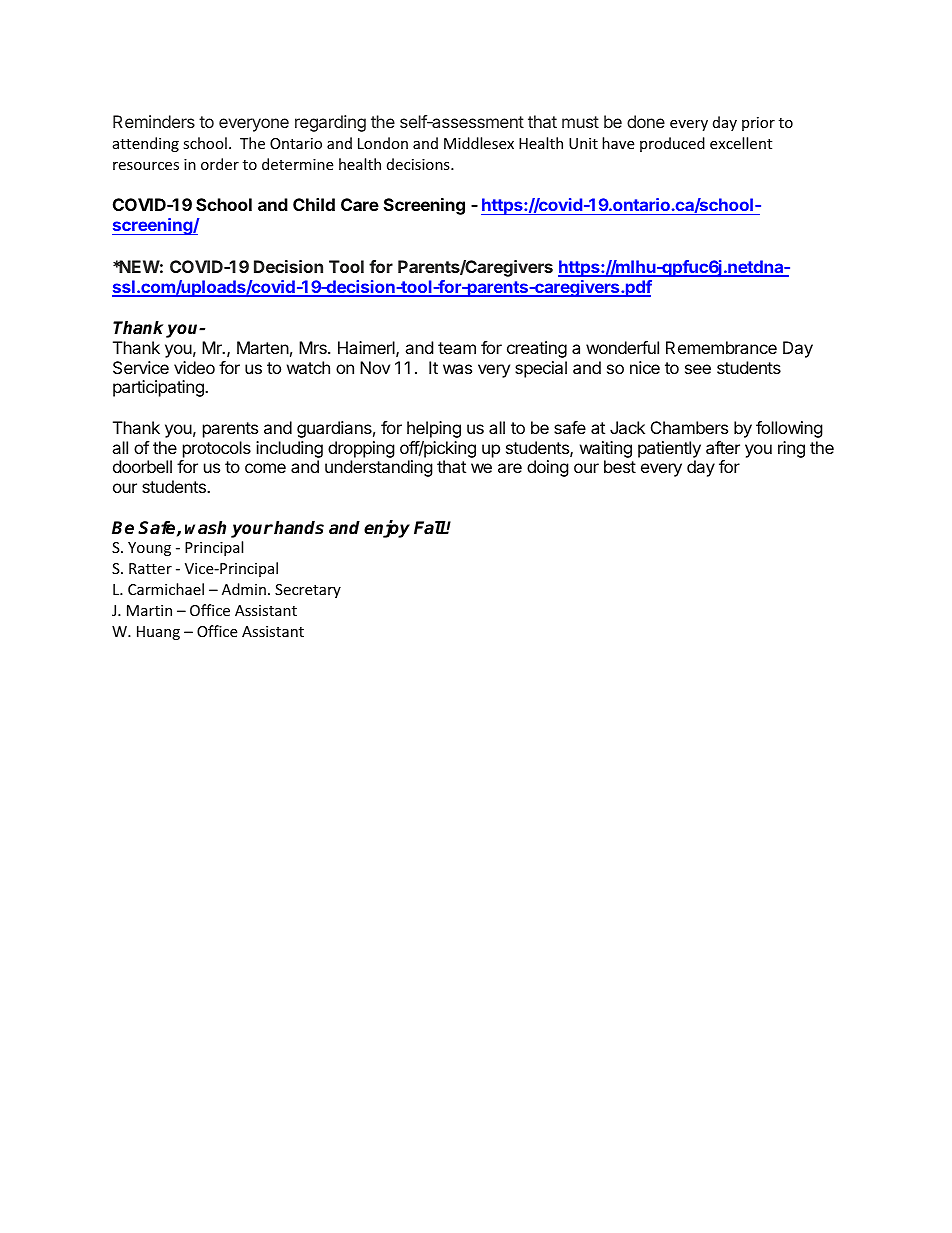 This page has height=1233, width=952. What do you see at coordinates (434, 429) in the page?
I see `helping` at bounding box center [434, 429].
